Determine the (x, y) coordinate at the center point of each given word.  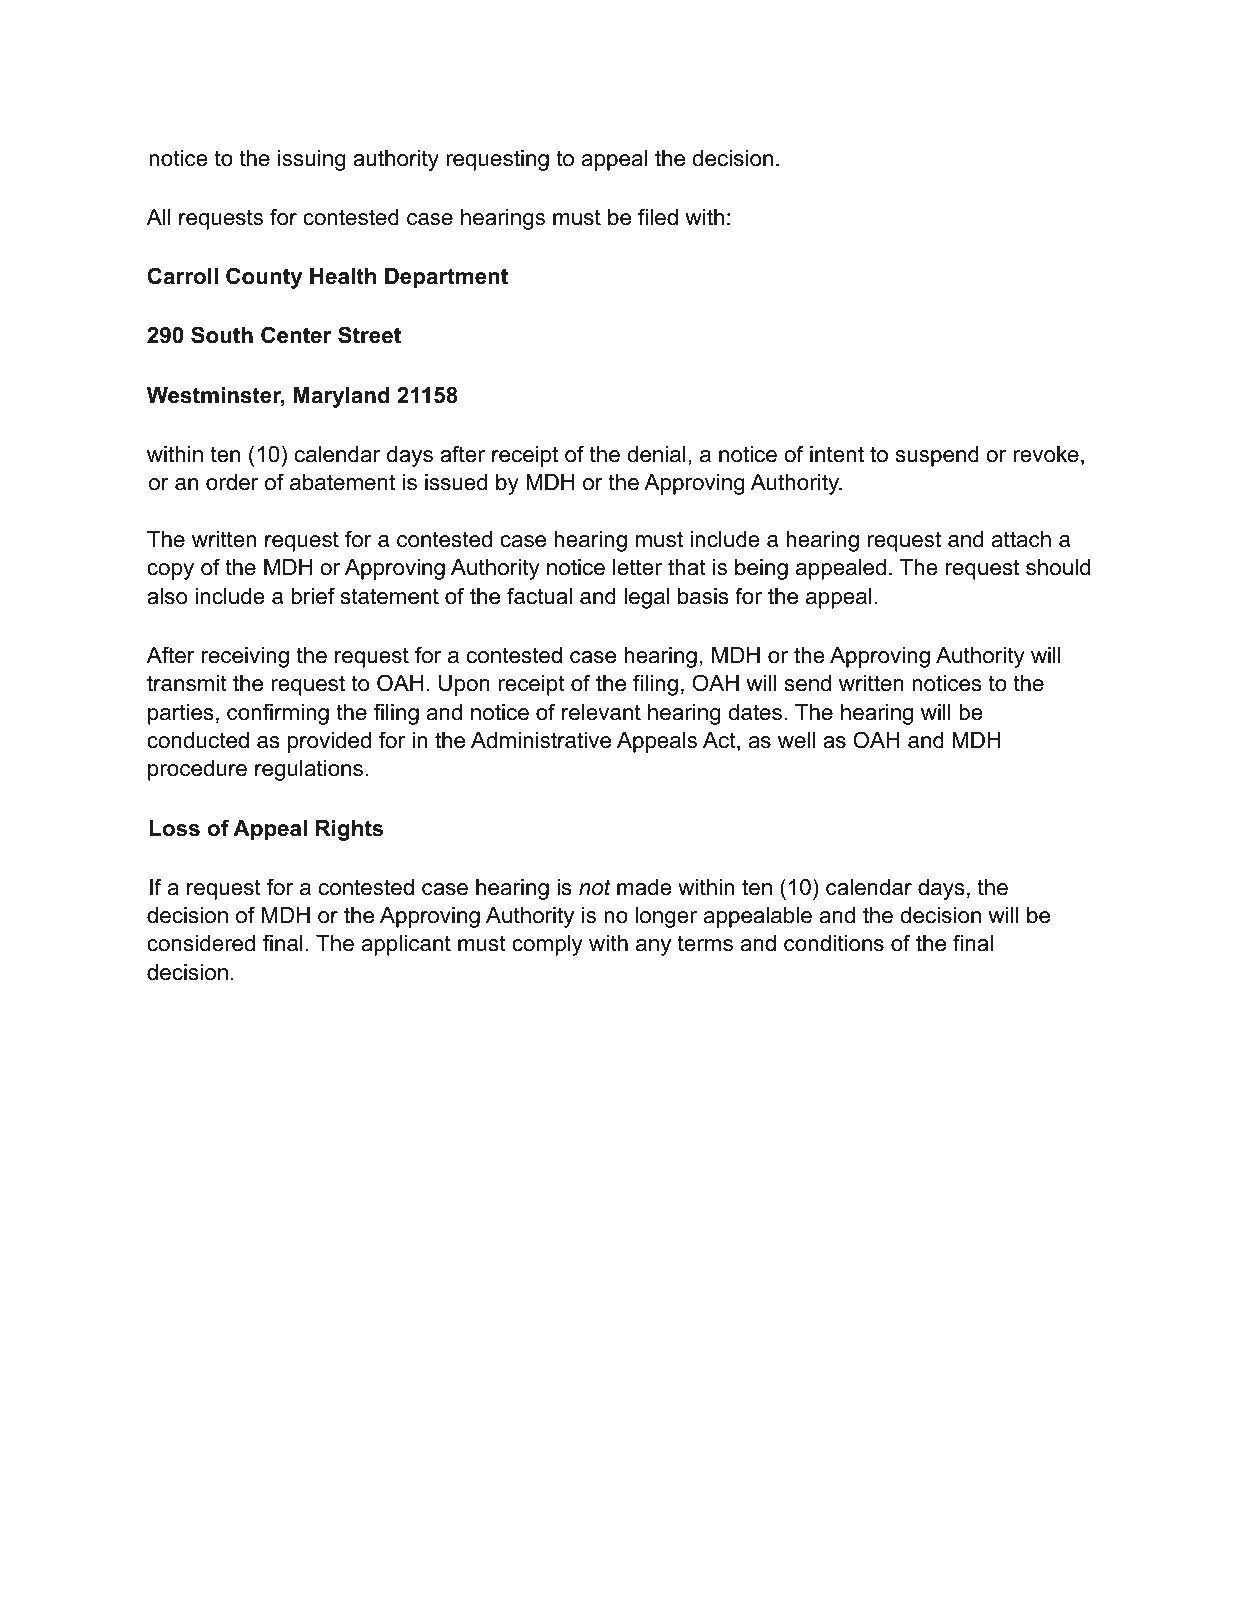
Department (446, 278)
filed (658, 217)
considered (201, 943)
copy (170, 571)
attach (1021, 539)
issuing (312, 160)
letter (637, 567)
